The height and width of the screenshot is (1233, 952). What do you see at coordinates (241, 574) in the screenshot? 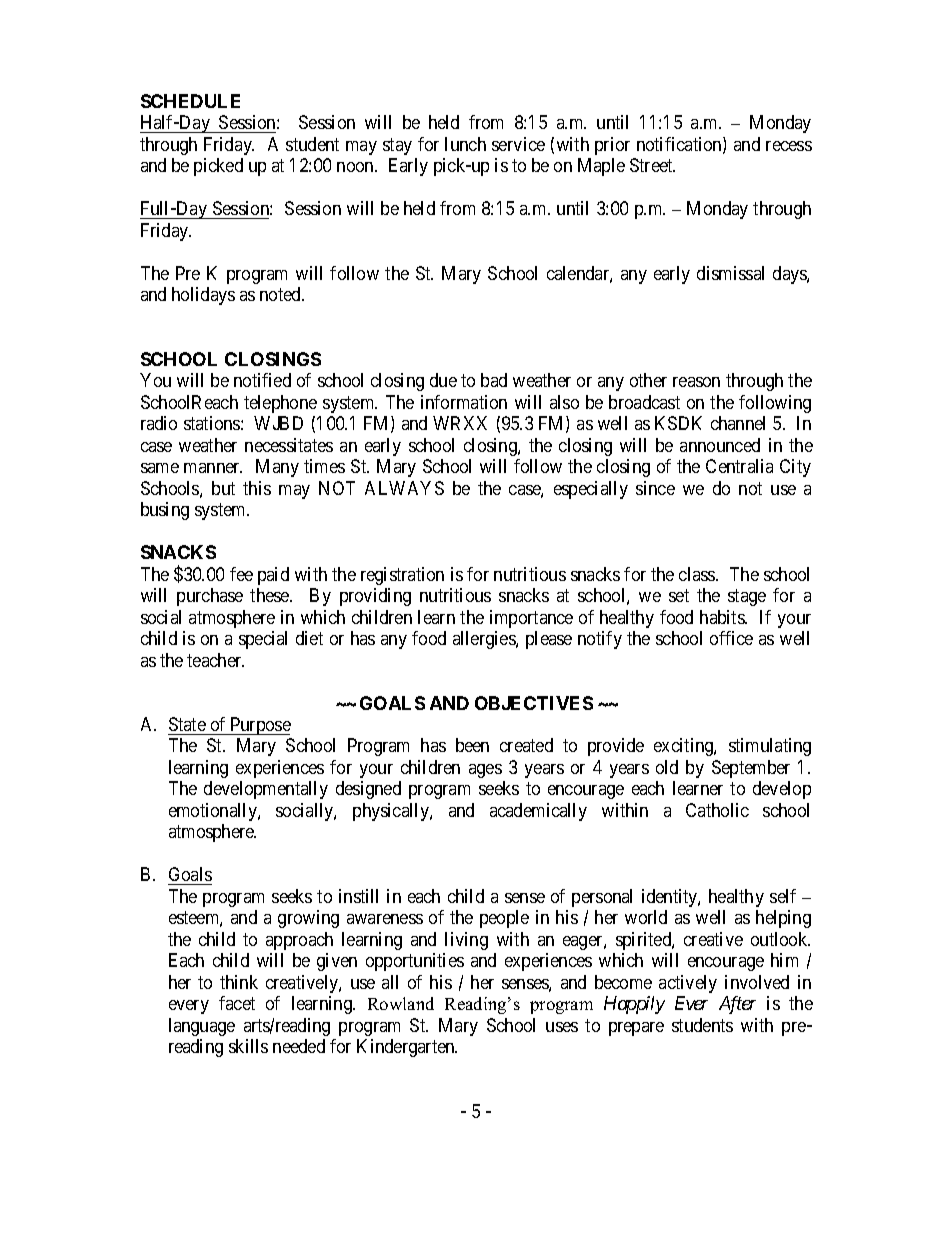
I see `fee` at bounding box center [241, 574].
